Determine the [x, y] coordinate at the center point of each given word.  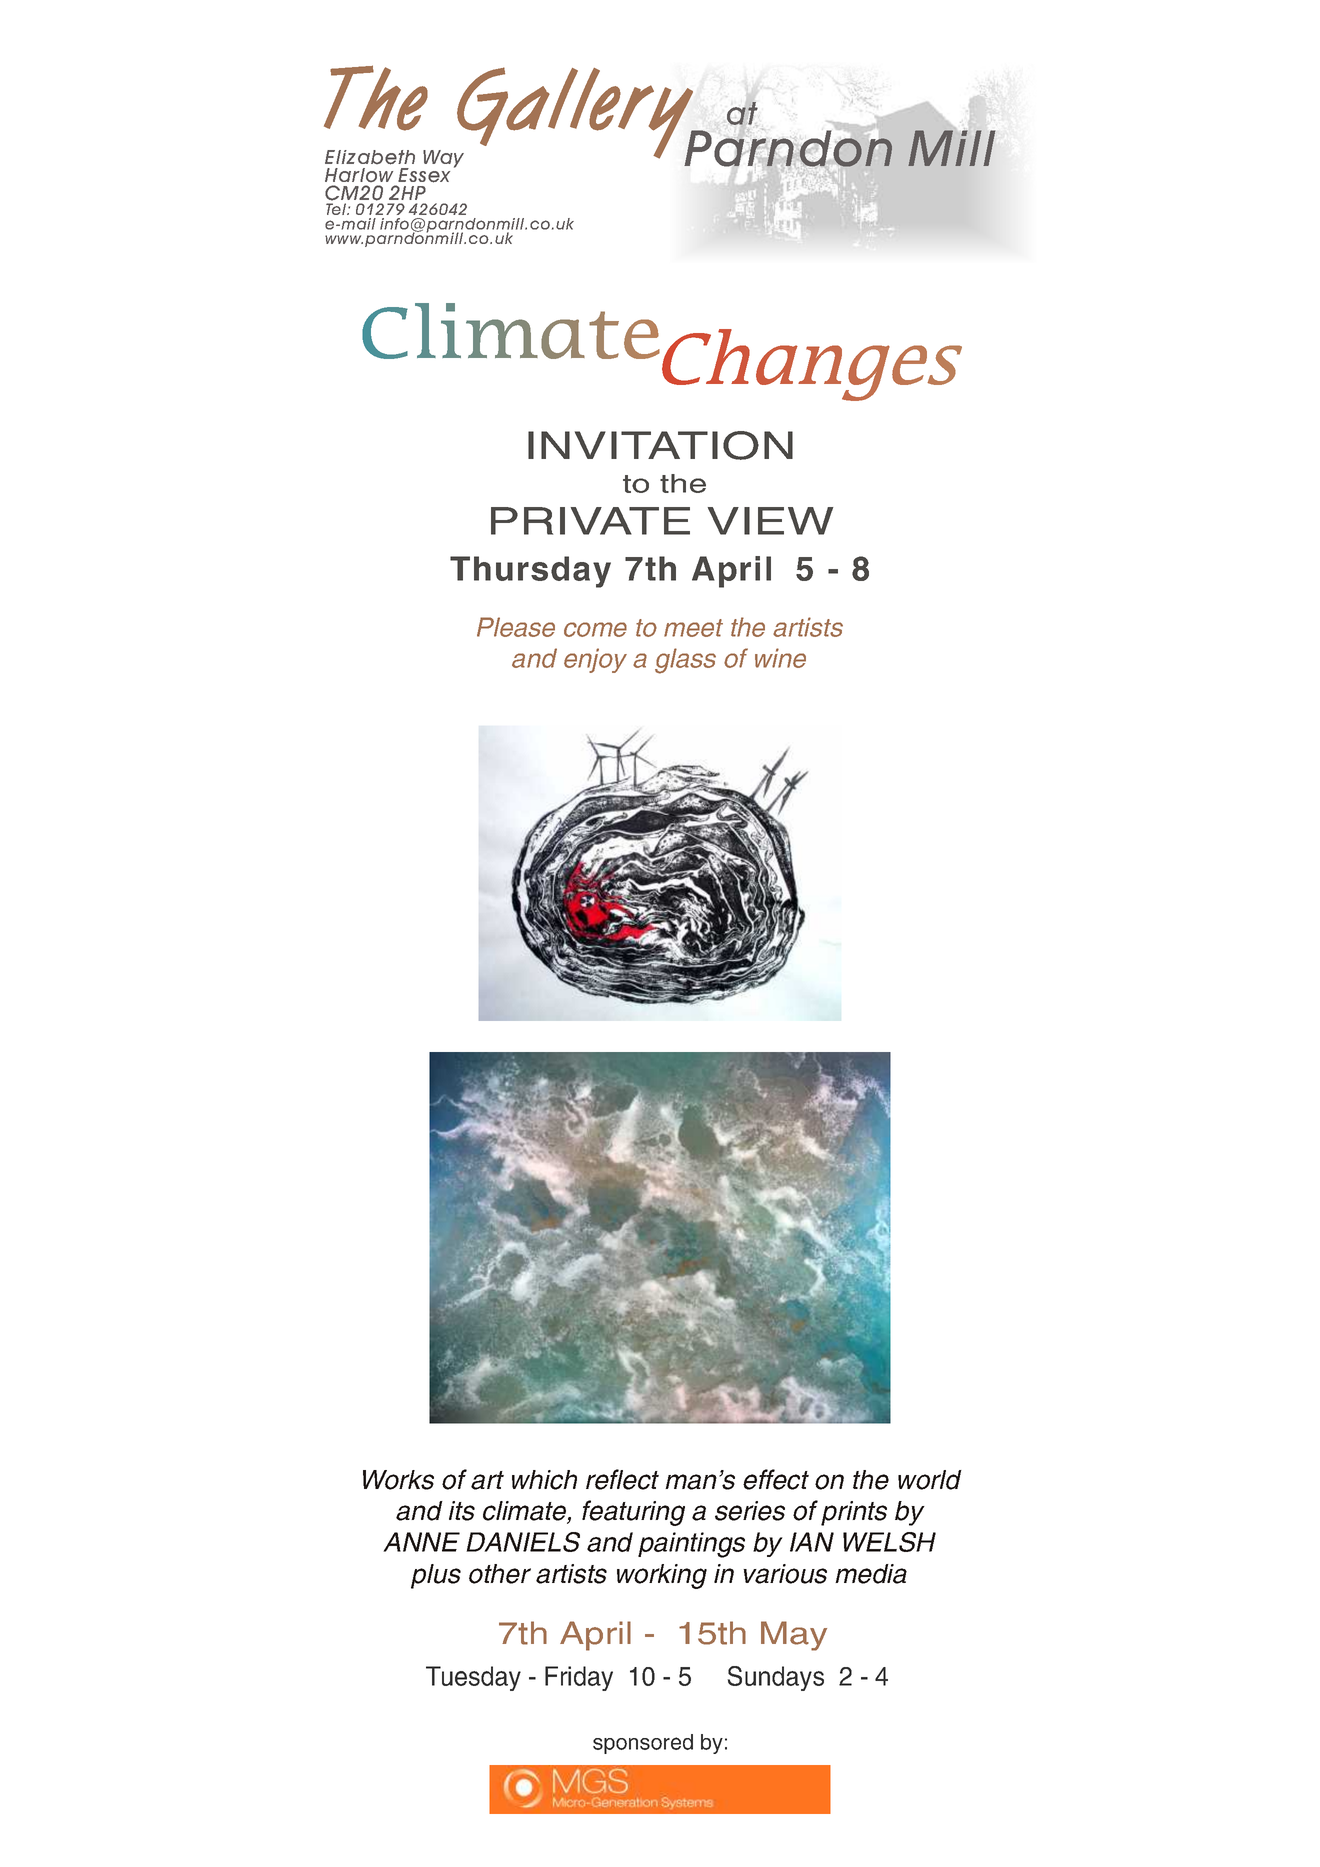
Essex [424, 175]
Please [516, 627]
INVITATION [660, 445]
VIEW [770, 521]
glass [685, 661]
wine [780, 658]
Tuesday [473, 1678]
